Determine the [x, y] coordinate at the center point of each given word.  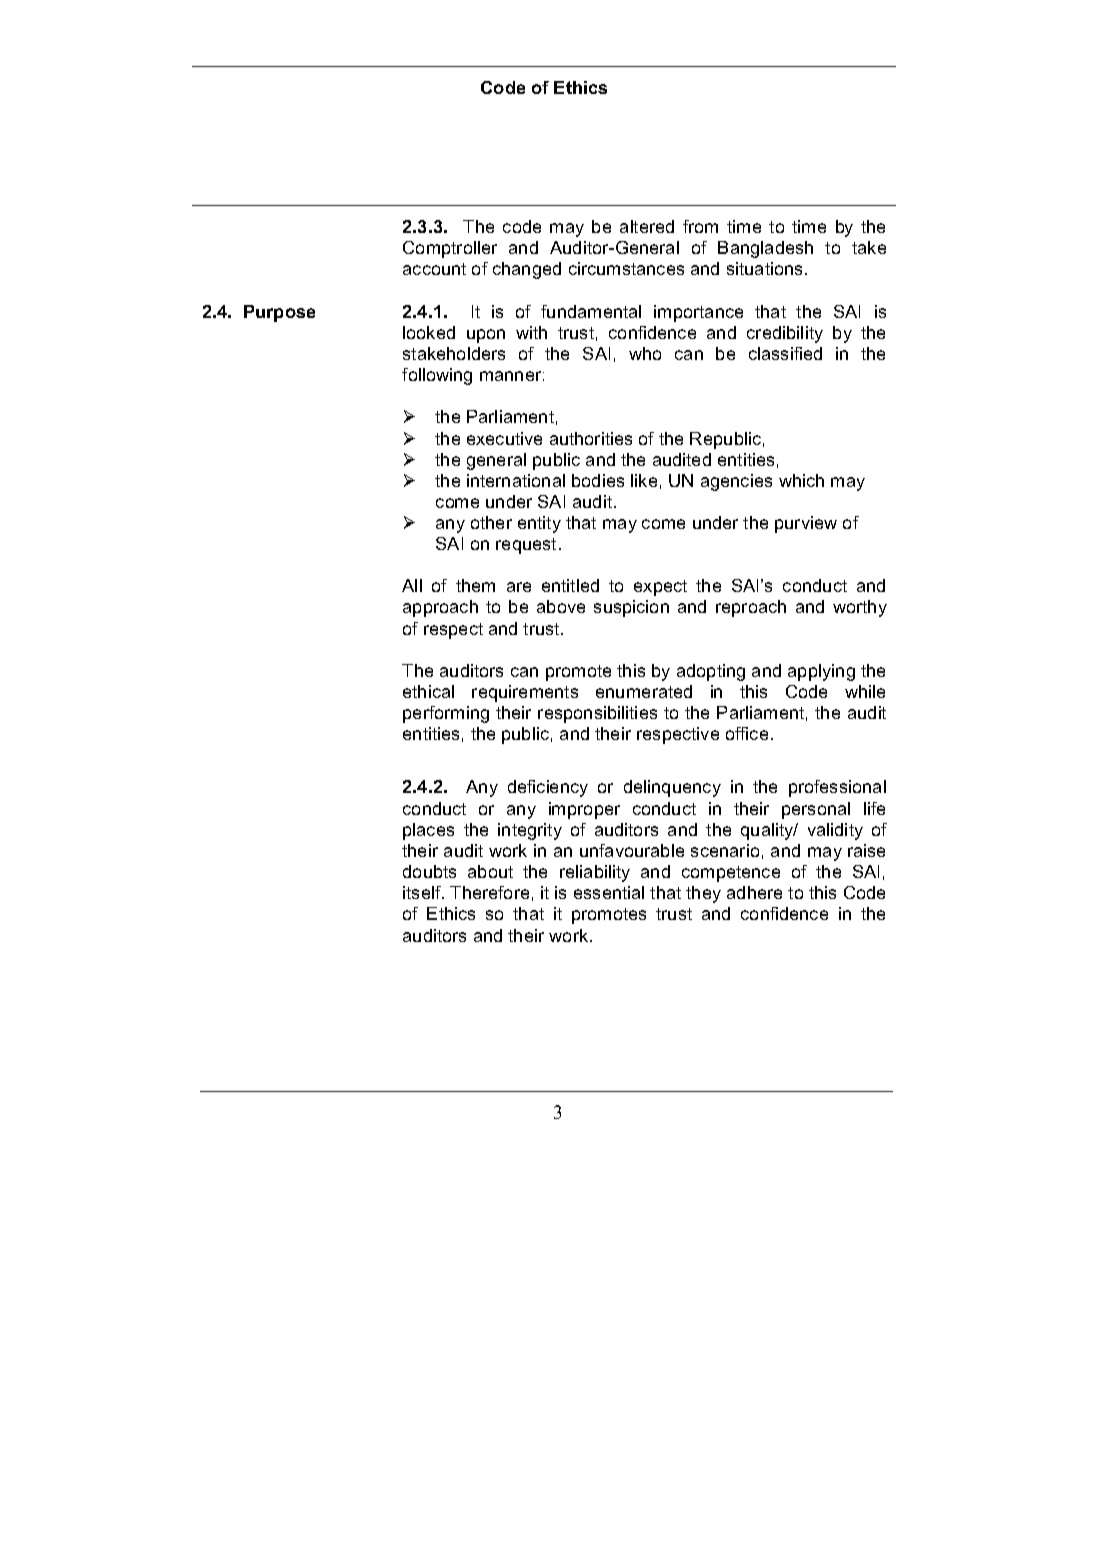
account [434, 269]
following [437, 376]
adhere [754, 892]
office [747, 733]
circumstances [626, 268]
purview [806, 524]
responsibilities [597, 714]
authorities [591, 438]
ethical [428, 691]
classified [785, 353]
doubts [429, 871]
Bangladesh [765, 249]
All [412, 585]
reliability [595, 873]
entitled [570, 585]
